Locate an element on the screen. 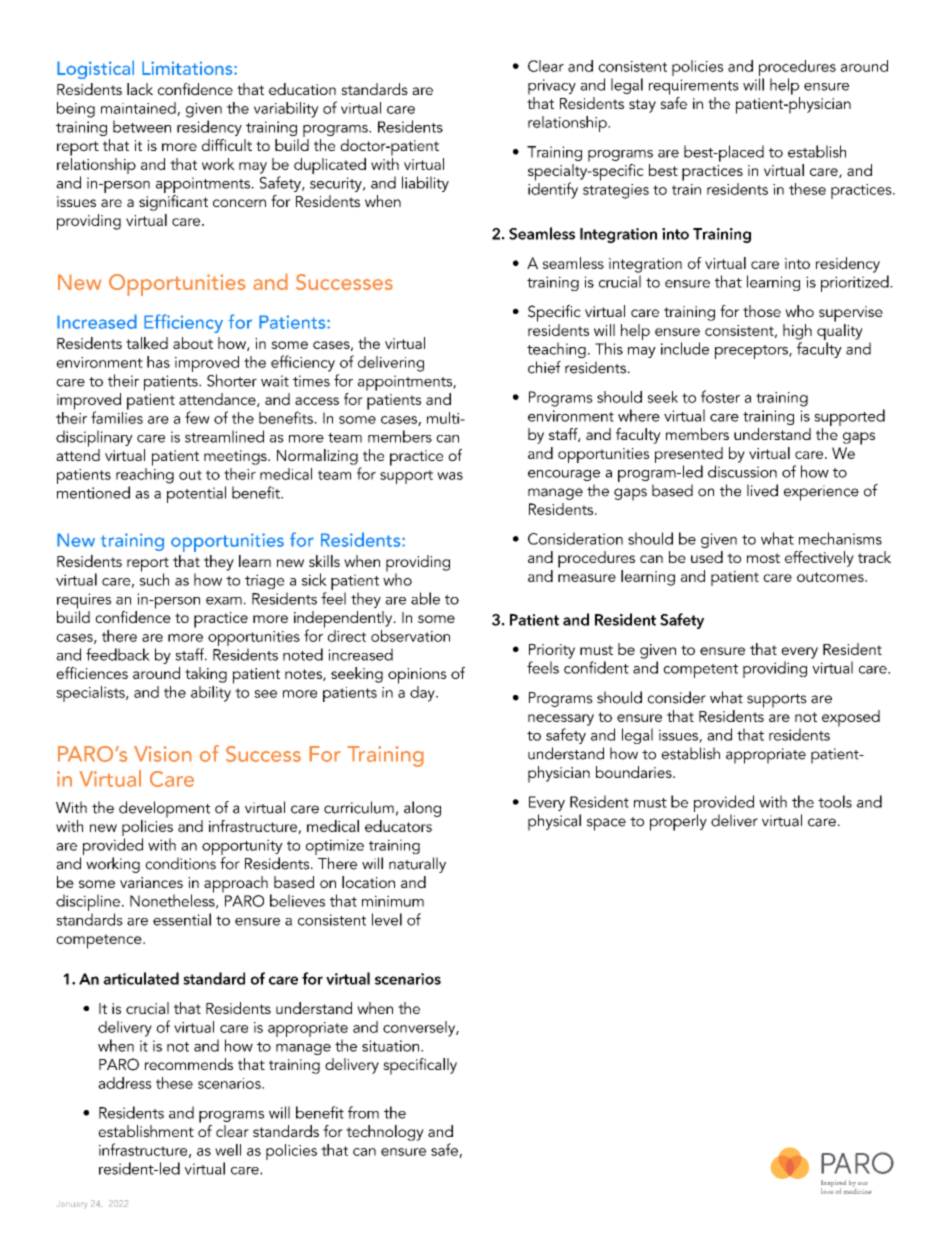 This screenshot has height=1233, width=952. naturally is located at coordinates (417, 865).
